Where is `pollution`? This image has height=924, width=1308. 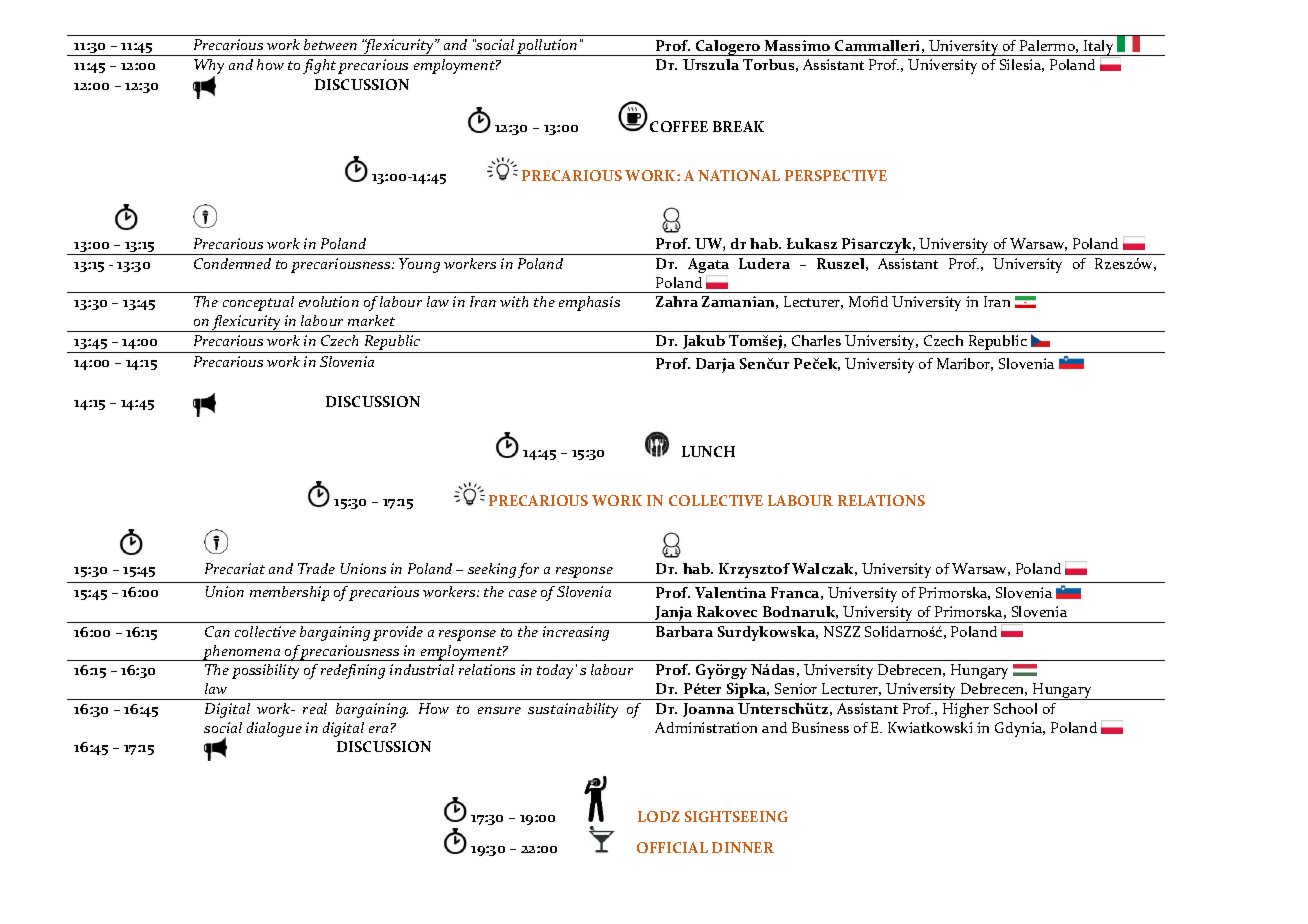 pollution is located at coordinates (548, 47).
